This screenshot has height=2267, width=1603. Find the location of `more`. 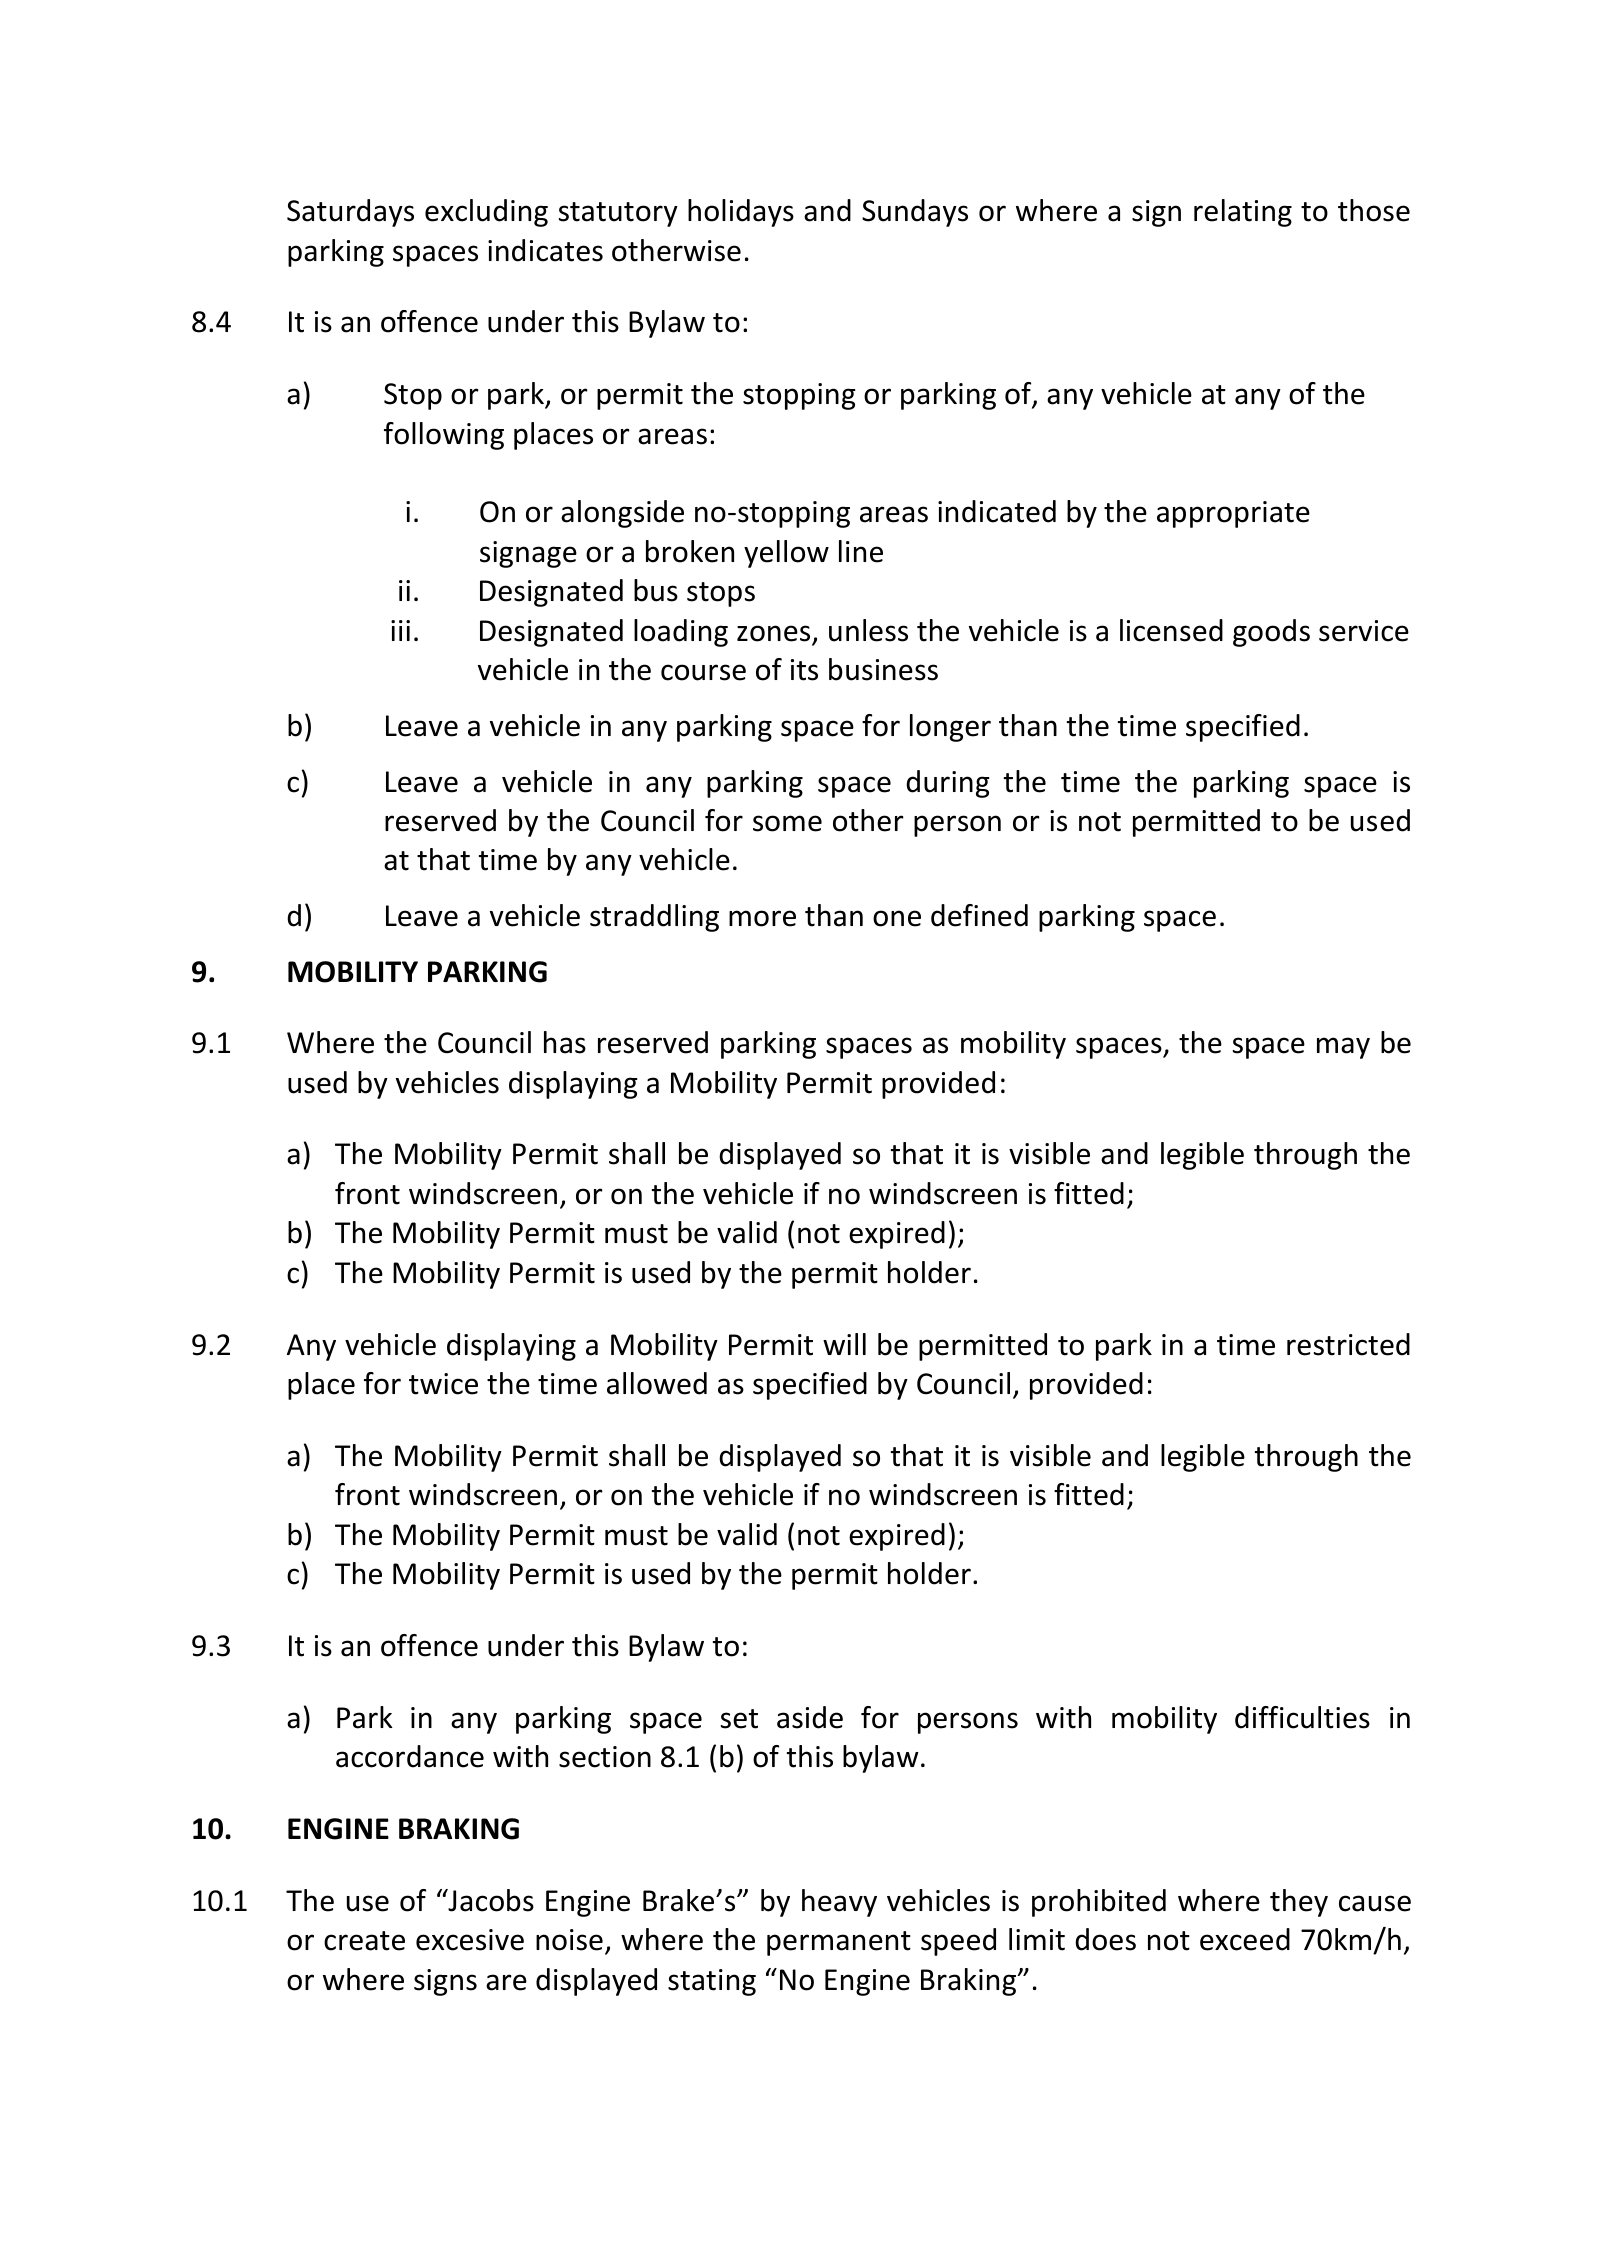

more is located at coordinates (762, 918).
